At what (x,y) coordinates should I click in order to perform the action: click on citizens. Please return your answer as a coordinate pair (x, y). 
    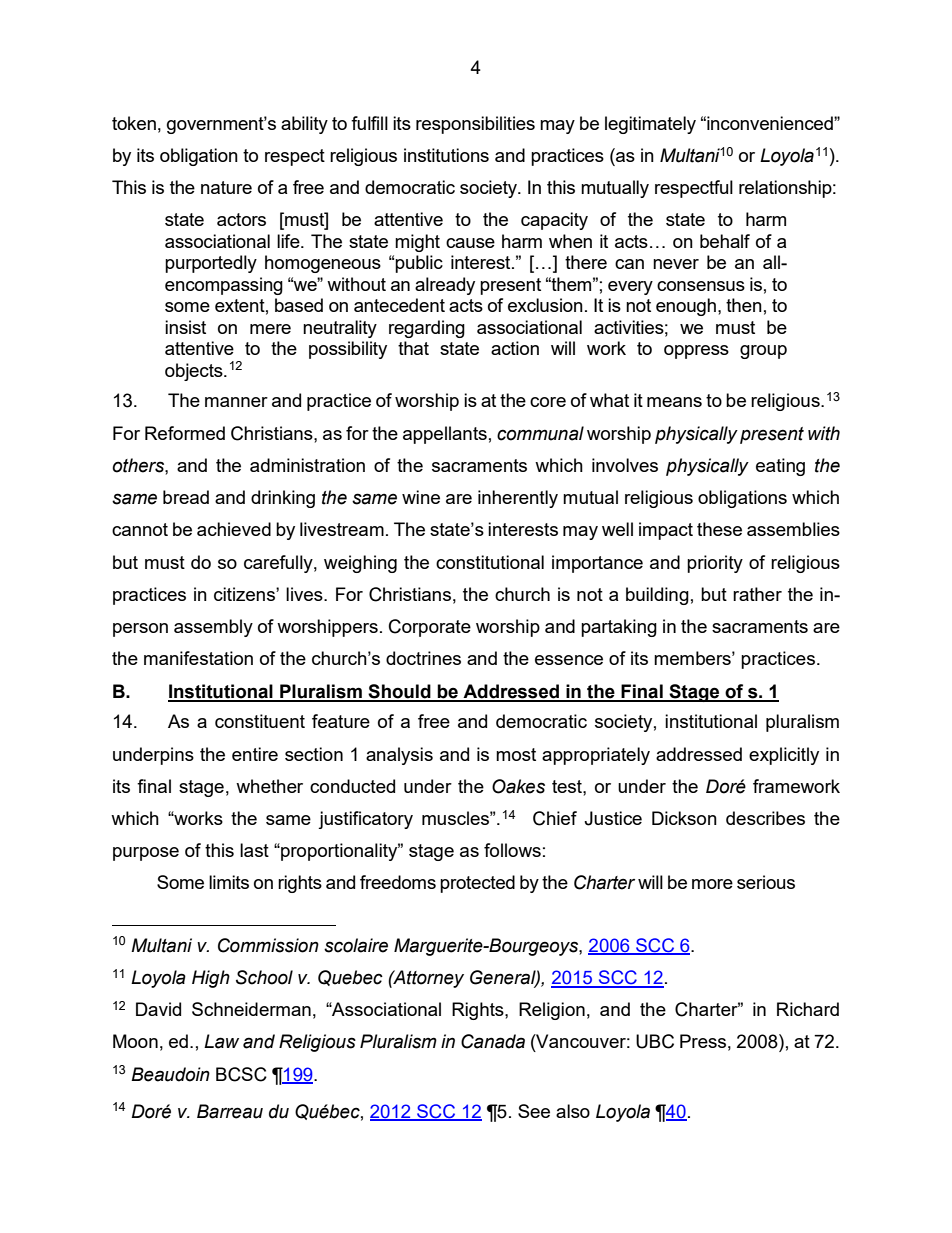
    Looking at the image, I should click on (245, 594).
